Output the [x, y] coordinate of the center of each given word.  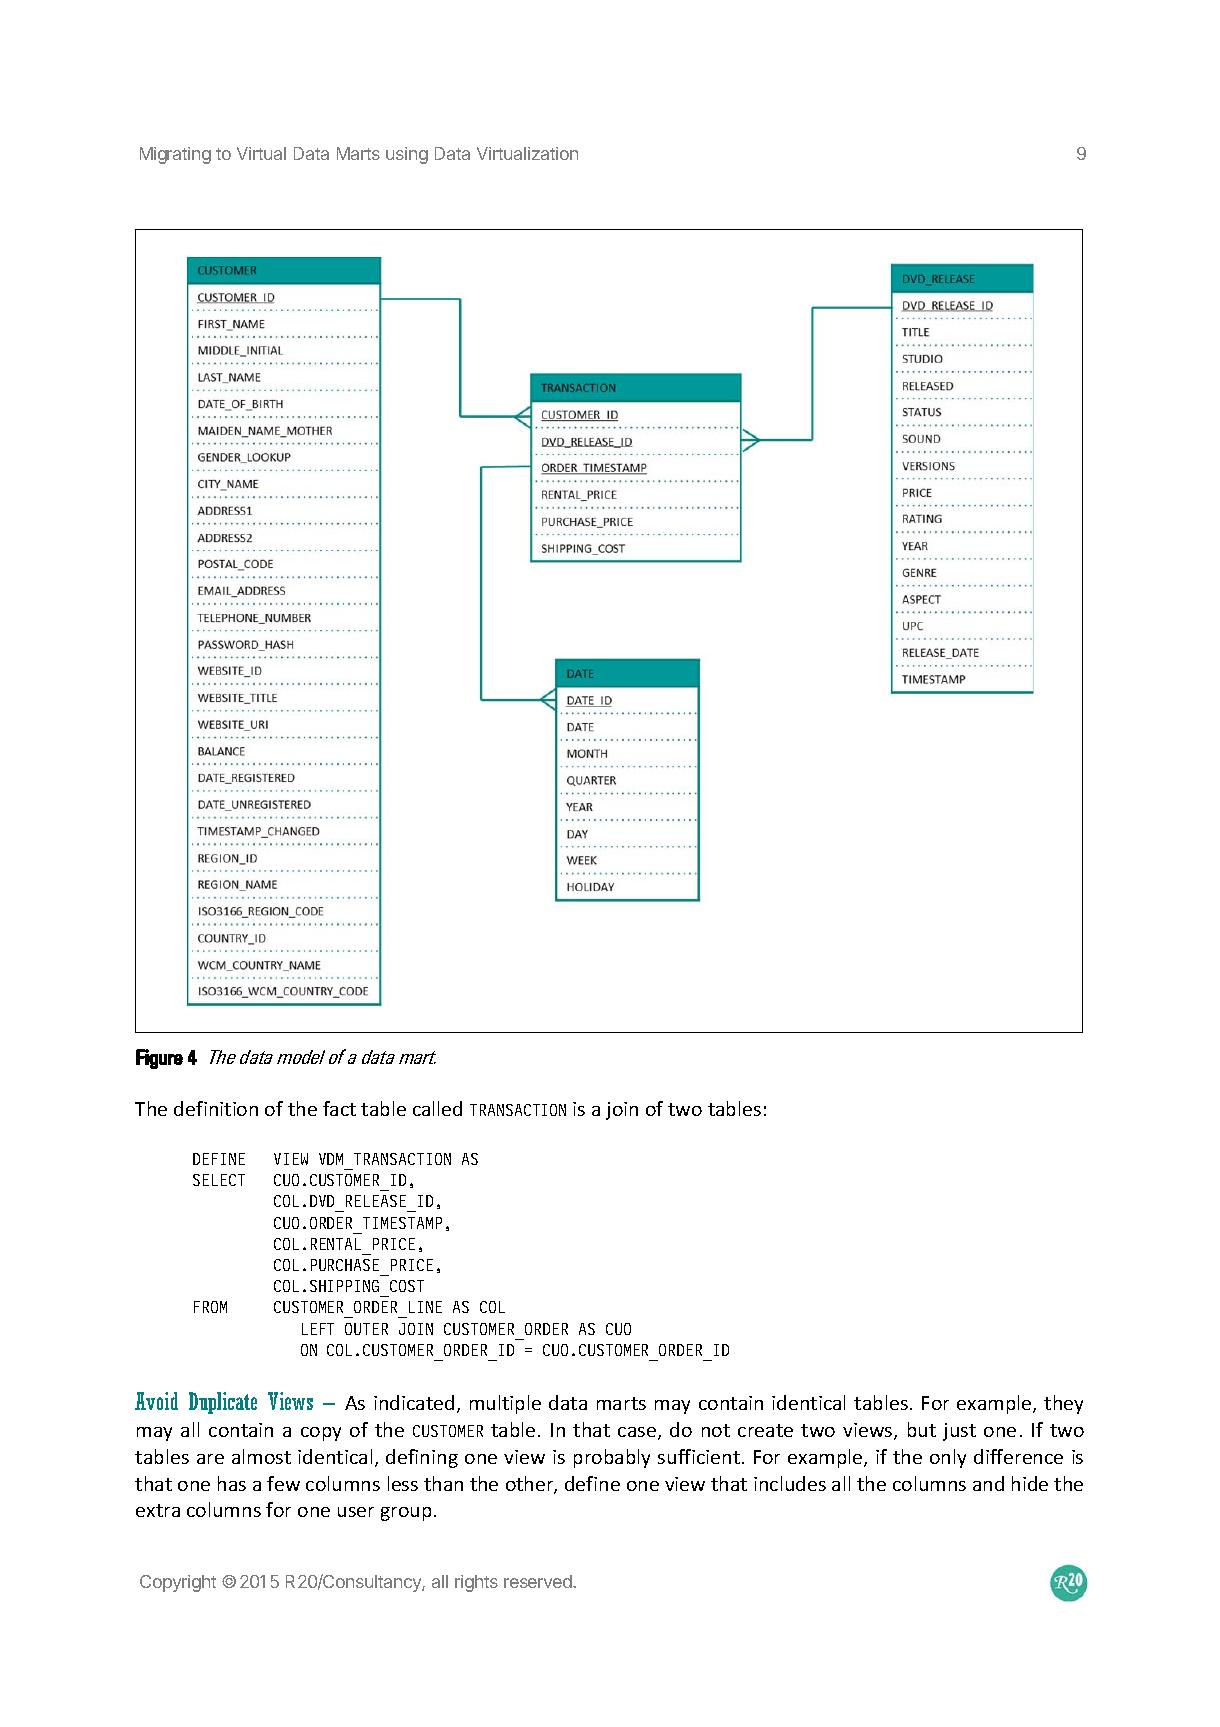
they [1063, 1404]
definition [216, 1108]
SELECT [219, 1180]
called [437, 1108]
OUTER [366, 1329]
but [922, 1429]
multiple [505, 1404]
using [407, 155]
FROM [210, 1307]
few [283, 1483]
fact [339, 1108]
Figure [159, 1059]
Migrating [175, 155]
